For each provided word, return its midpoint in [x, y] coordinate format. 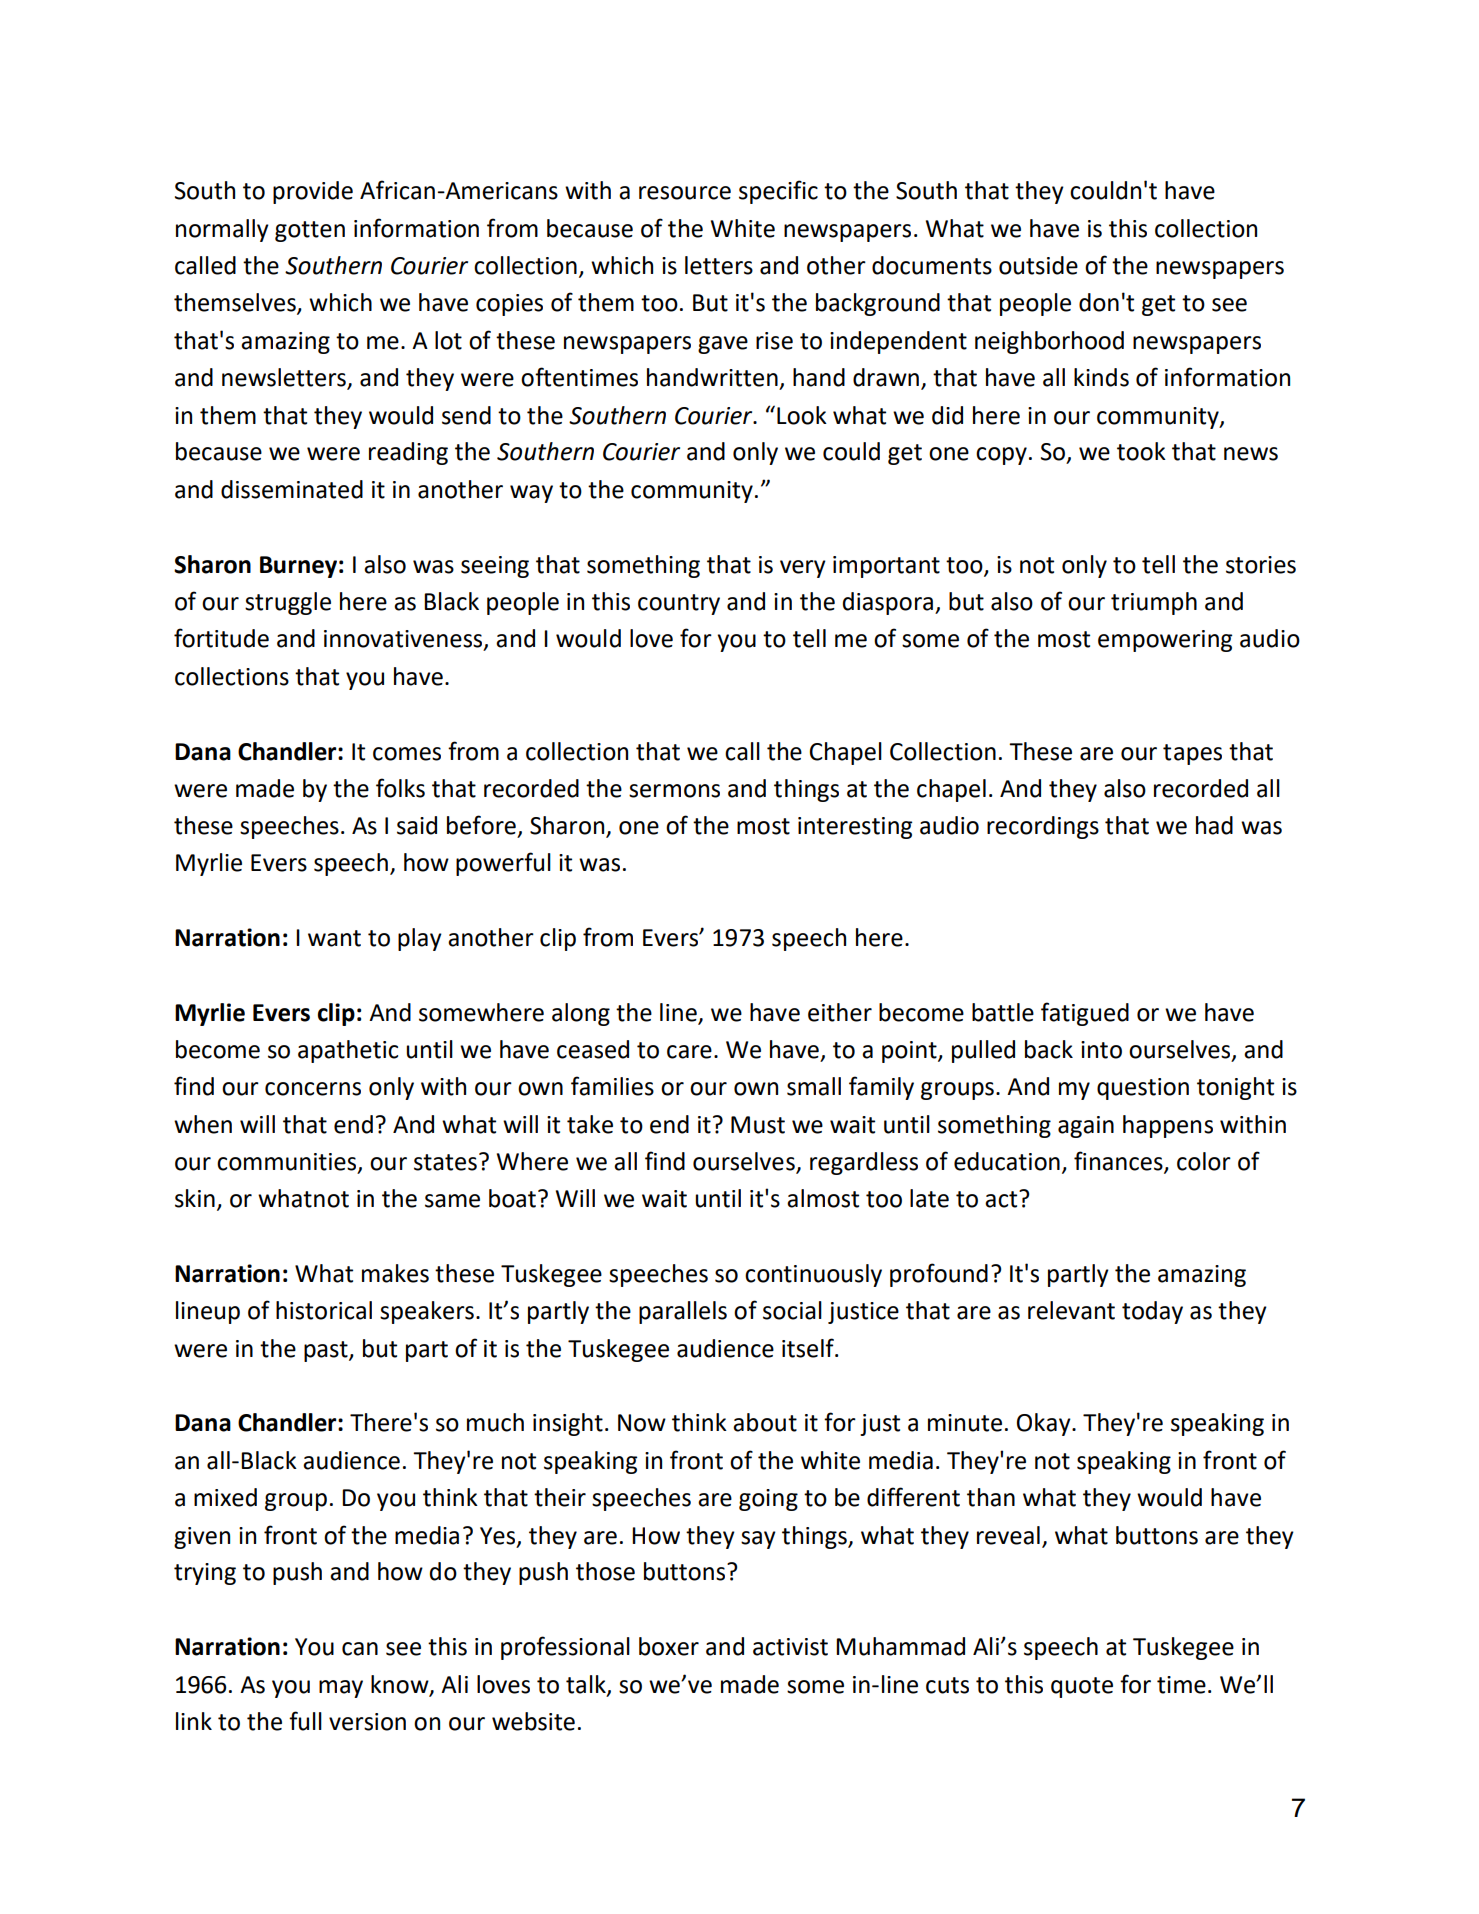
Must [758, 1125]
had [1214, 825]
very [803, 569]
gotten [310, 231]
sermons [674, 791]
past [327, 1351]
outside [1038, 265]
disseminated [292, 489]
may [341, 1689]
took [1141, 451]
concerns [313, 1089]
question [1143, 1089]
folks [400, 788]
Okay [1045, 1424]
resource [685, 193]
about [765, 1422]
